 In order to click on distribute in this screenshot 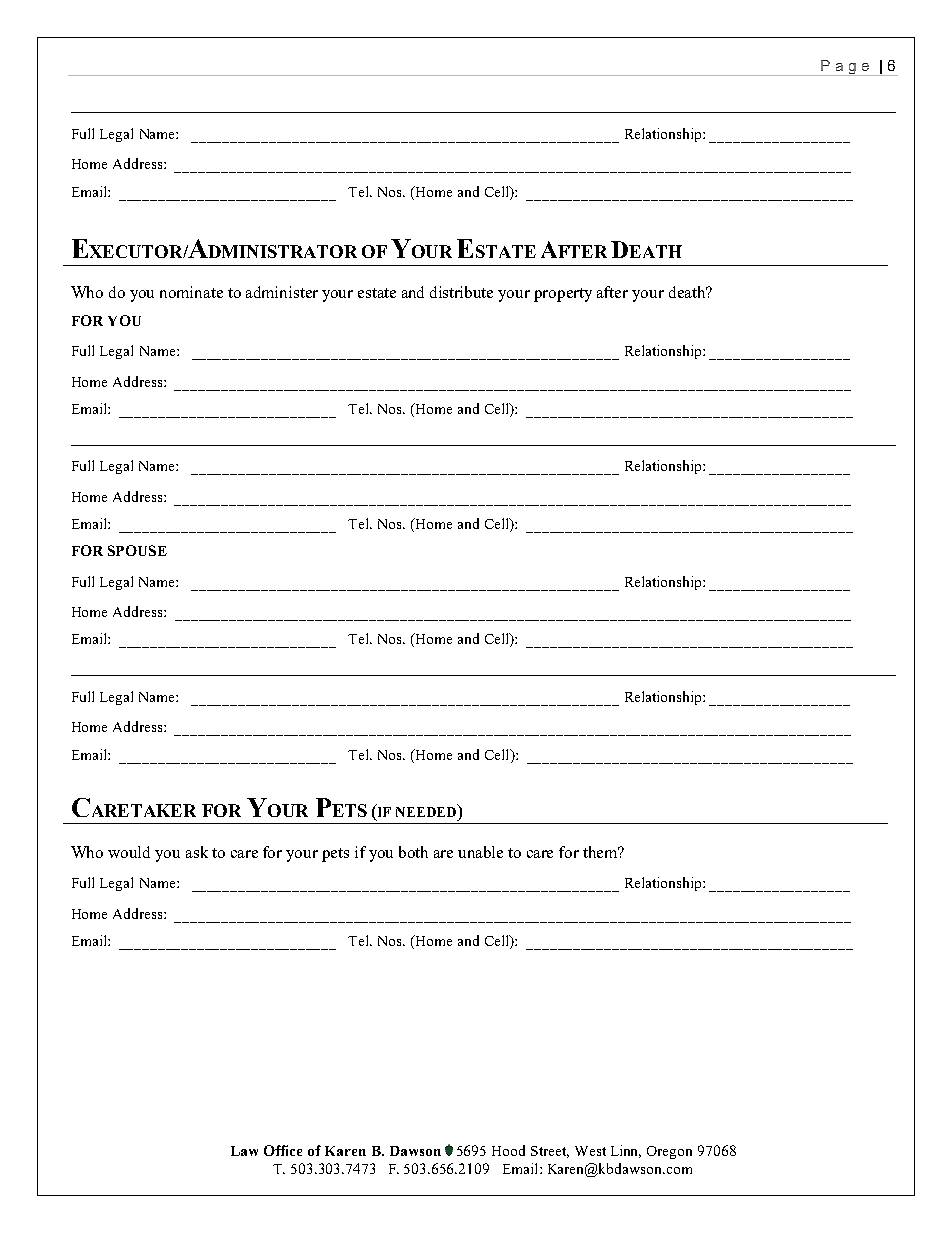, I will do `click(461, 292)`.
